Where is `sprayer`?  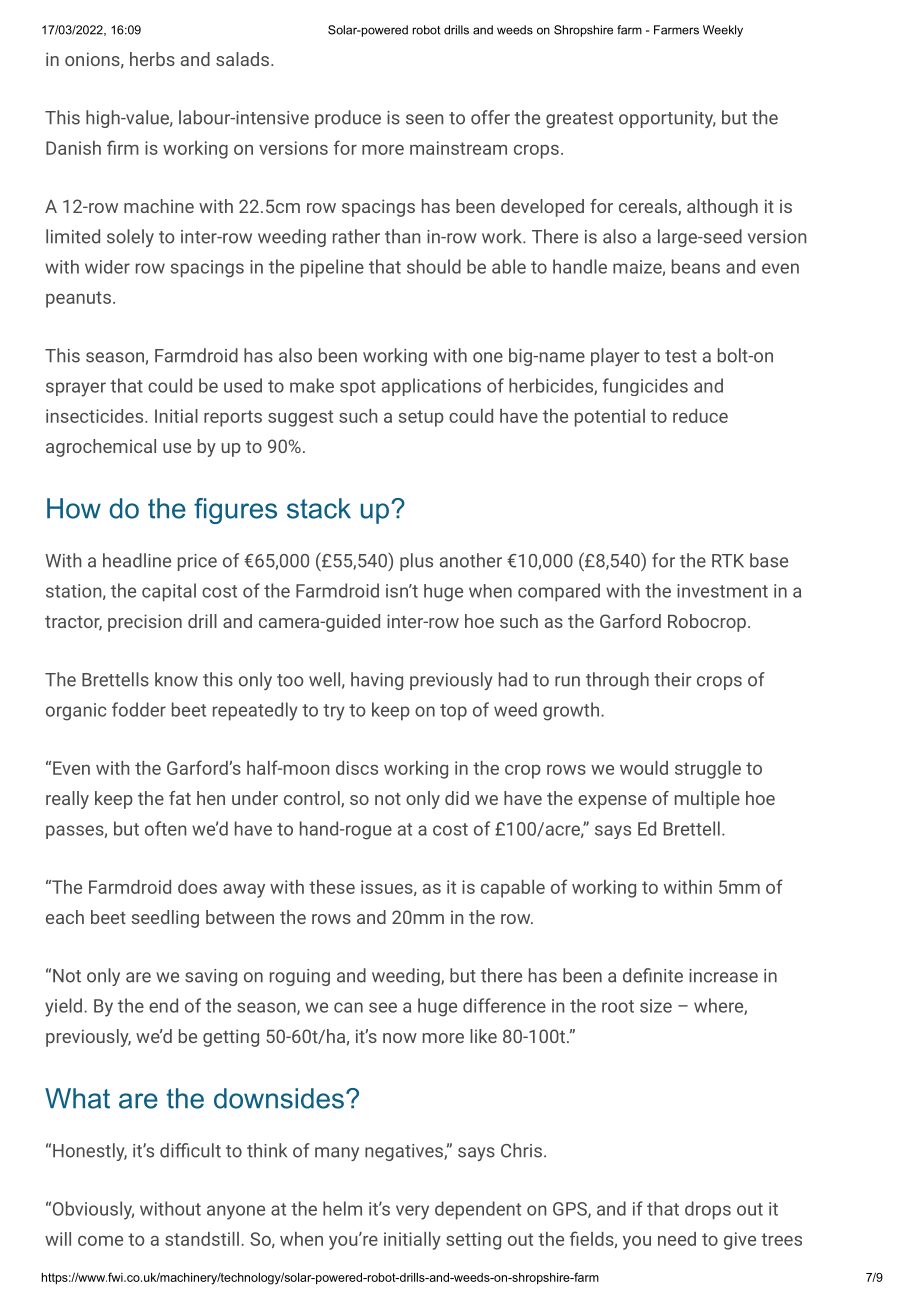 sprayer is located at coordinates (76, 389).
